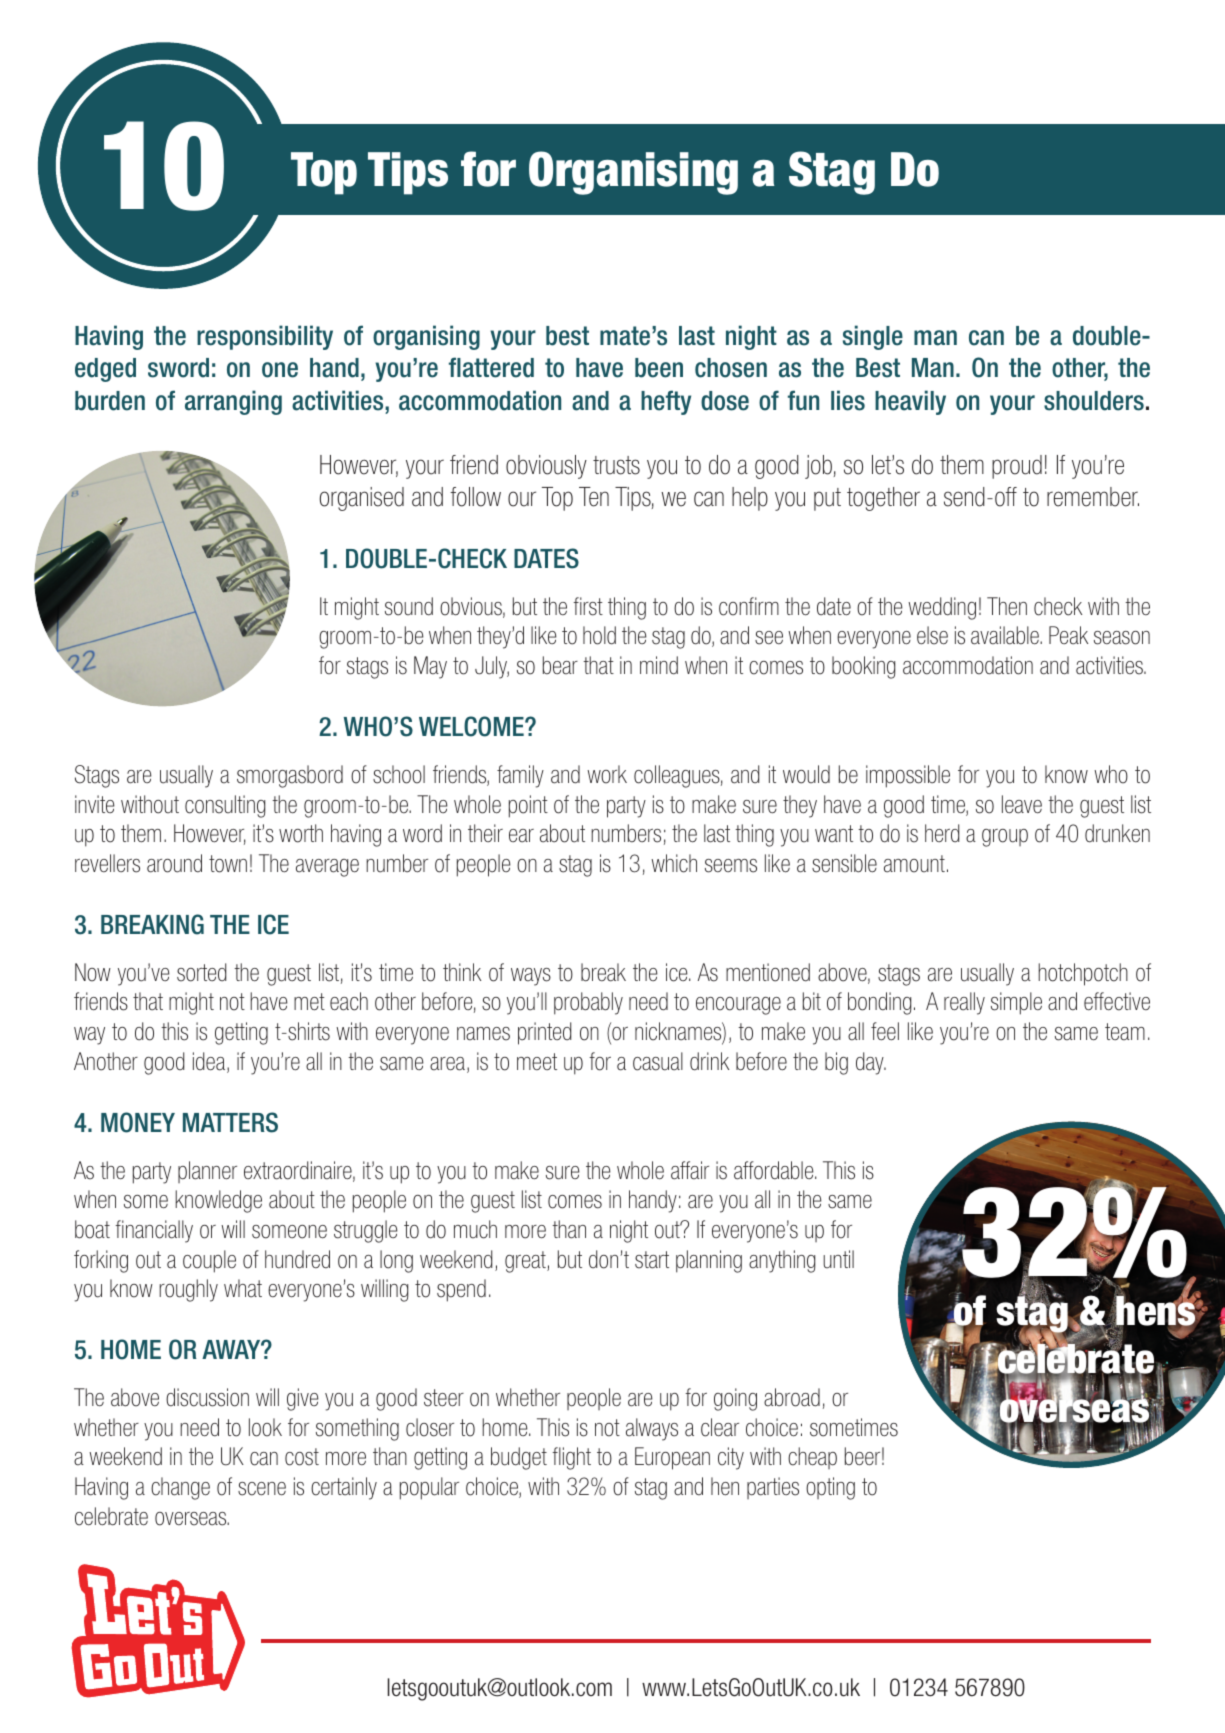 This screenshot has height=1733, width=1225. Describe the element at coordinates (1016, 1003) in the screenshot. I see `simple` at that location.
